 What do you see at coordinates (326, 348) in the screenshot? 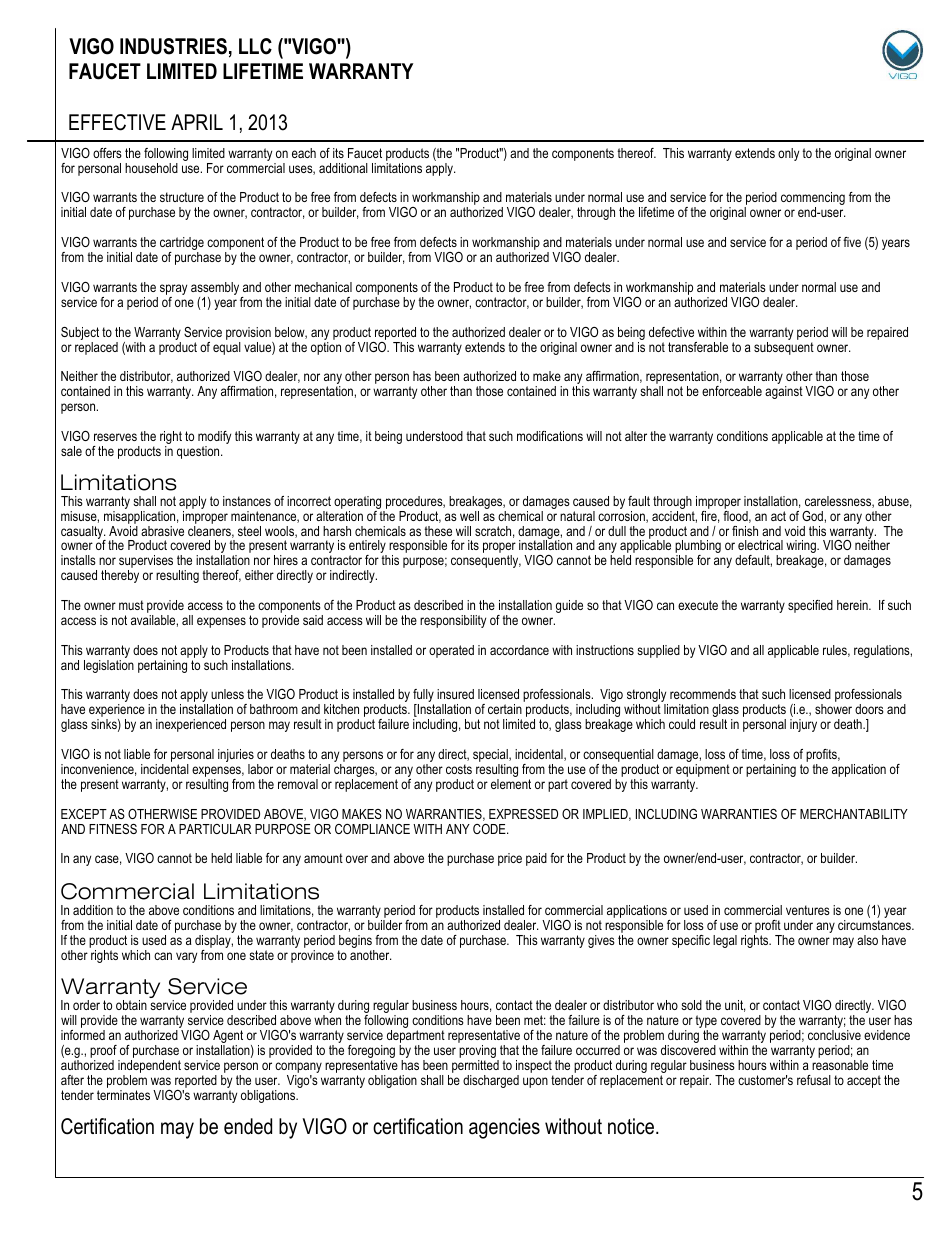
I see `option` at bounding box center [326, 348].
